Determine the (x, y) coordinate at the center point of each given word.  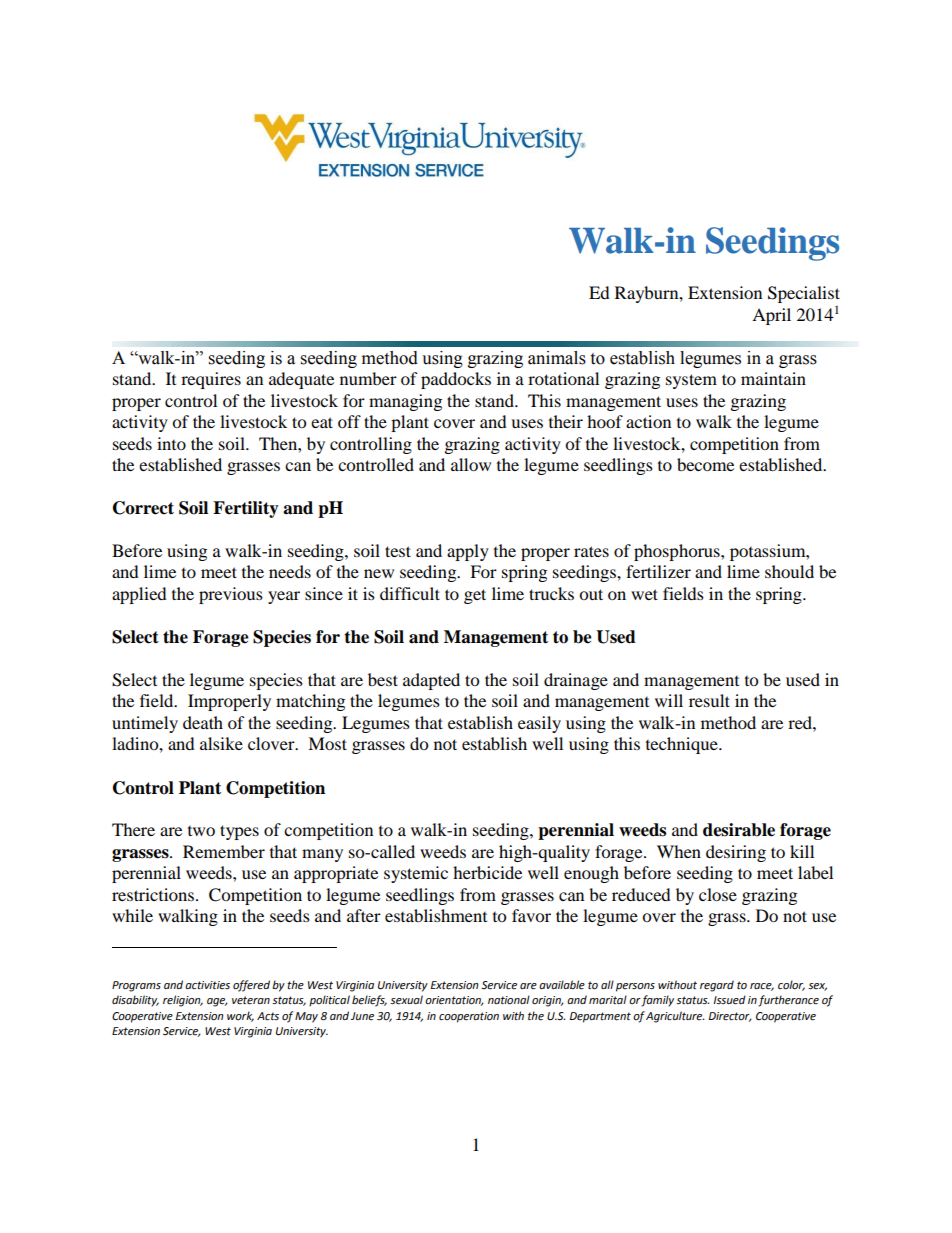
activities (207, 985)
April (771, 316)
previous (231, 595)
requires (211, 380)
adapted (431, 681)
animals (557, 358)
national (509, 1000)
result (709, 700)
